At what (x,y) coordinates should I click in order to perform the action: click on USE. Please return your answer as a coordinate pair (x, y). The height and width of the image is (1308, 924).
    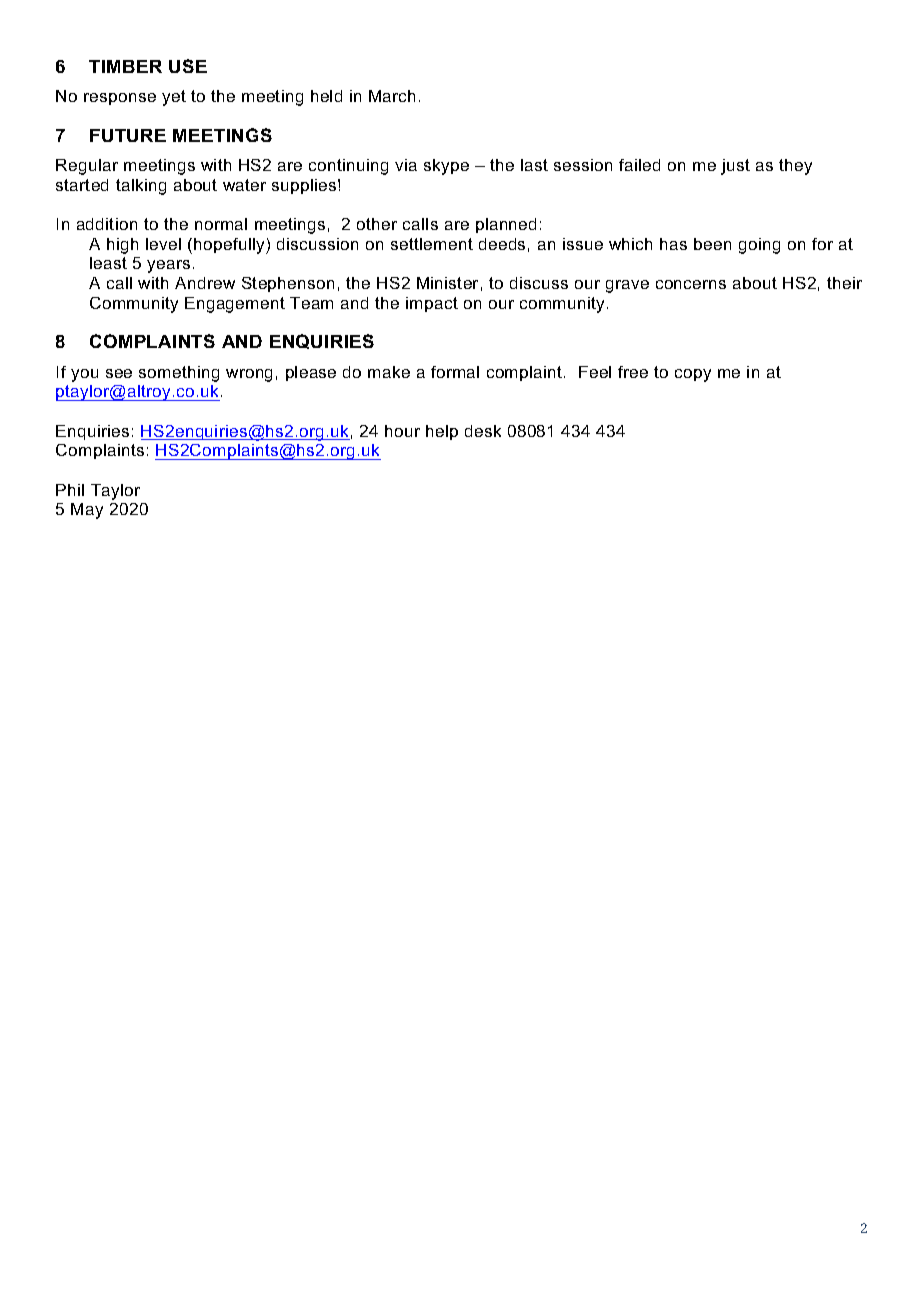
    Looking at the image, I should click on (188, 66).
